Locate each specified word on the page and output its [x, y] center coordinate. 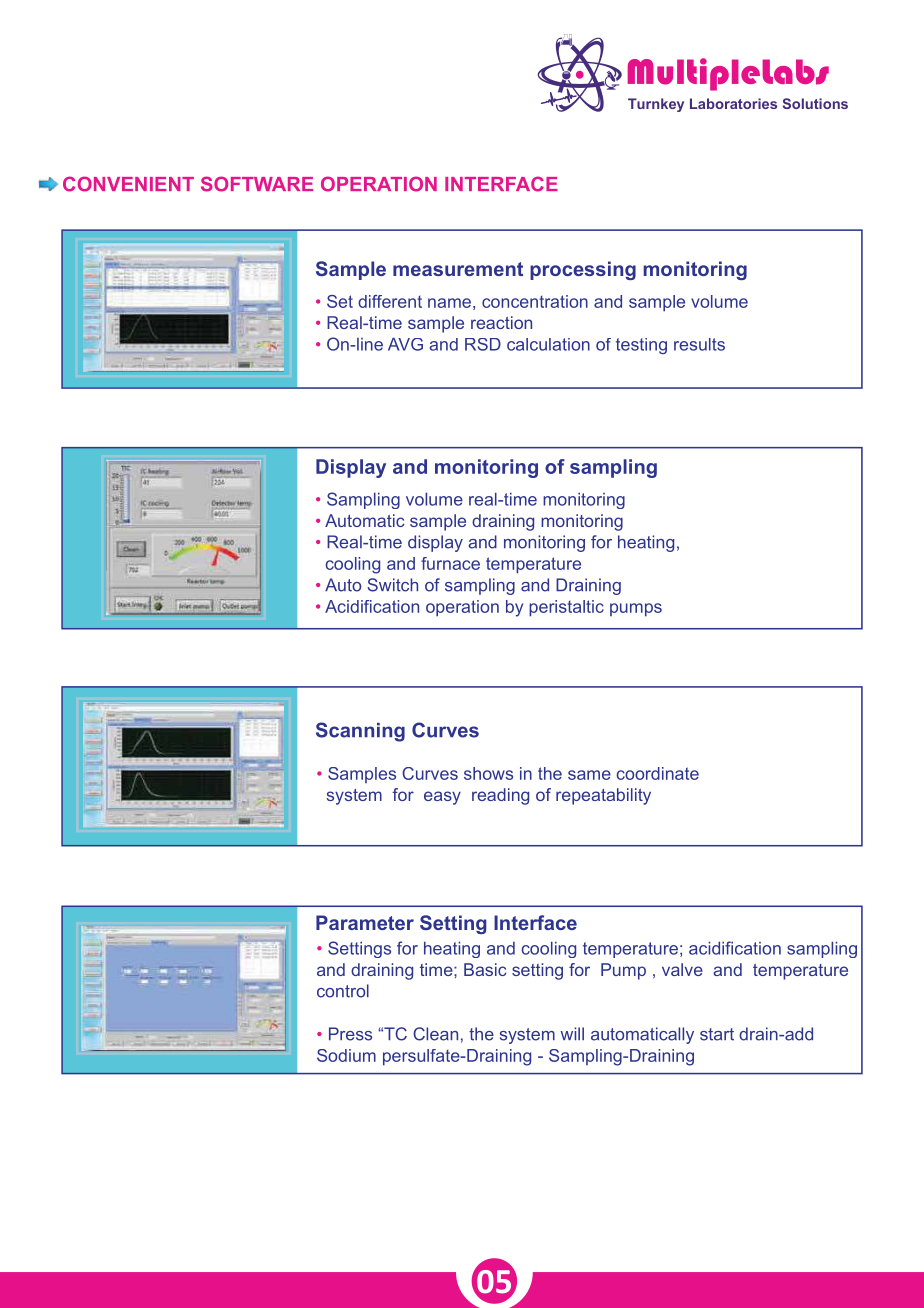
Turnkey [656, 105]
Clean [435, 1034]
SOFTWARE [257, 184]
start [717, 1034]
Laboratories [733, 103]
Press [350, 1034]
